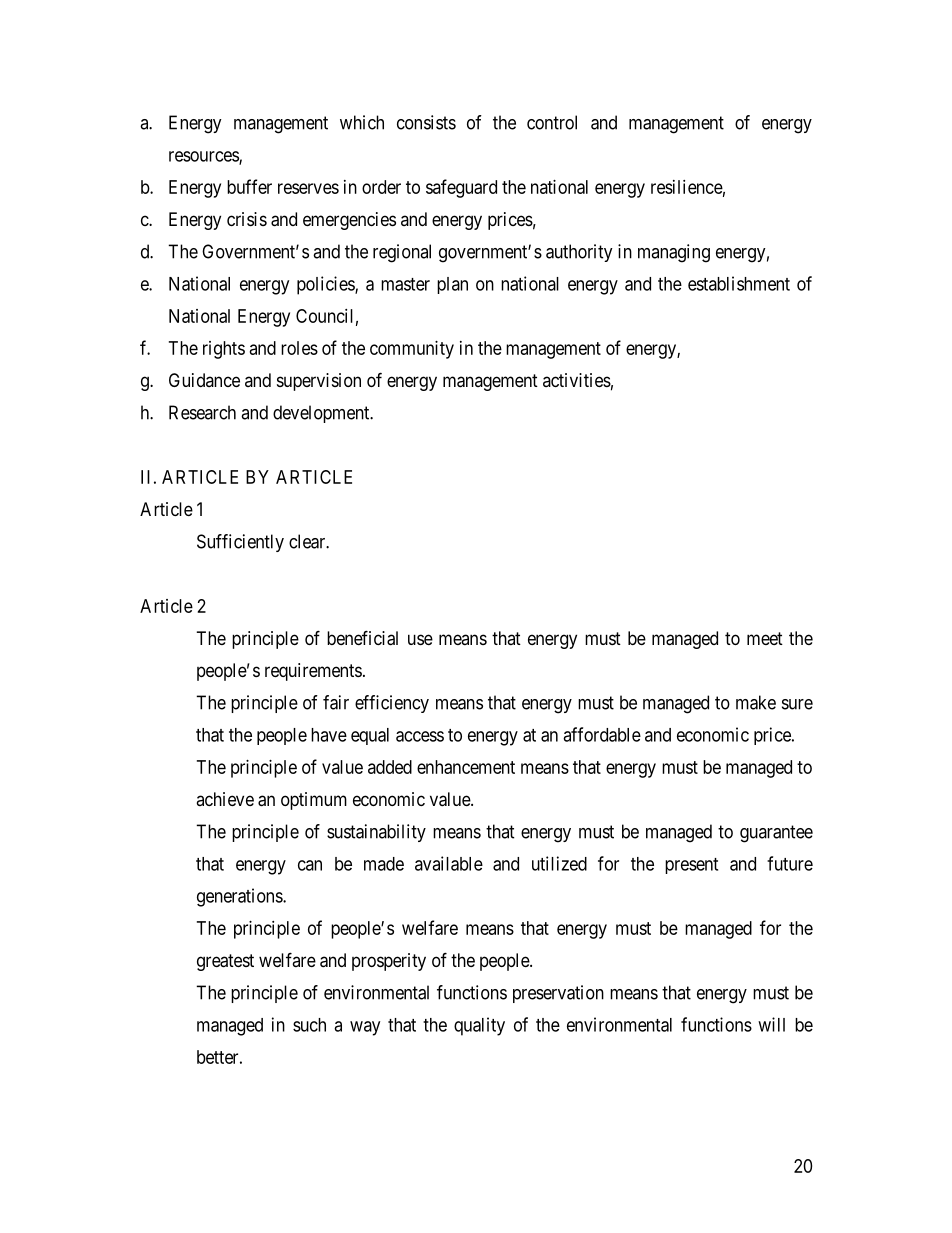  Describe the element at coordinates (466, 767) in the document. I see `enhancement` at that location.
